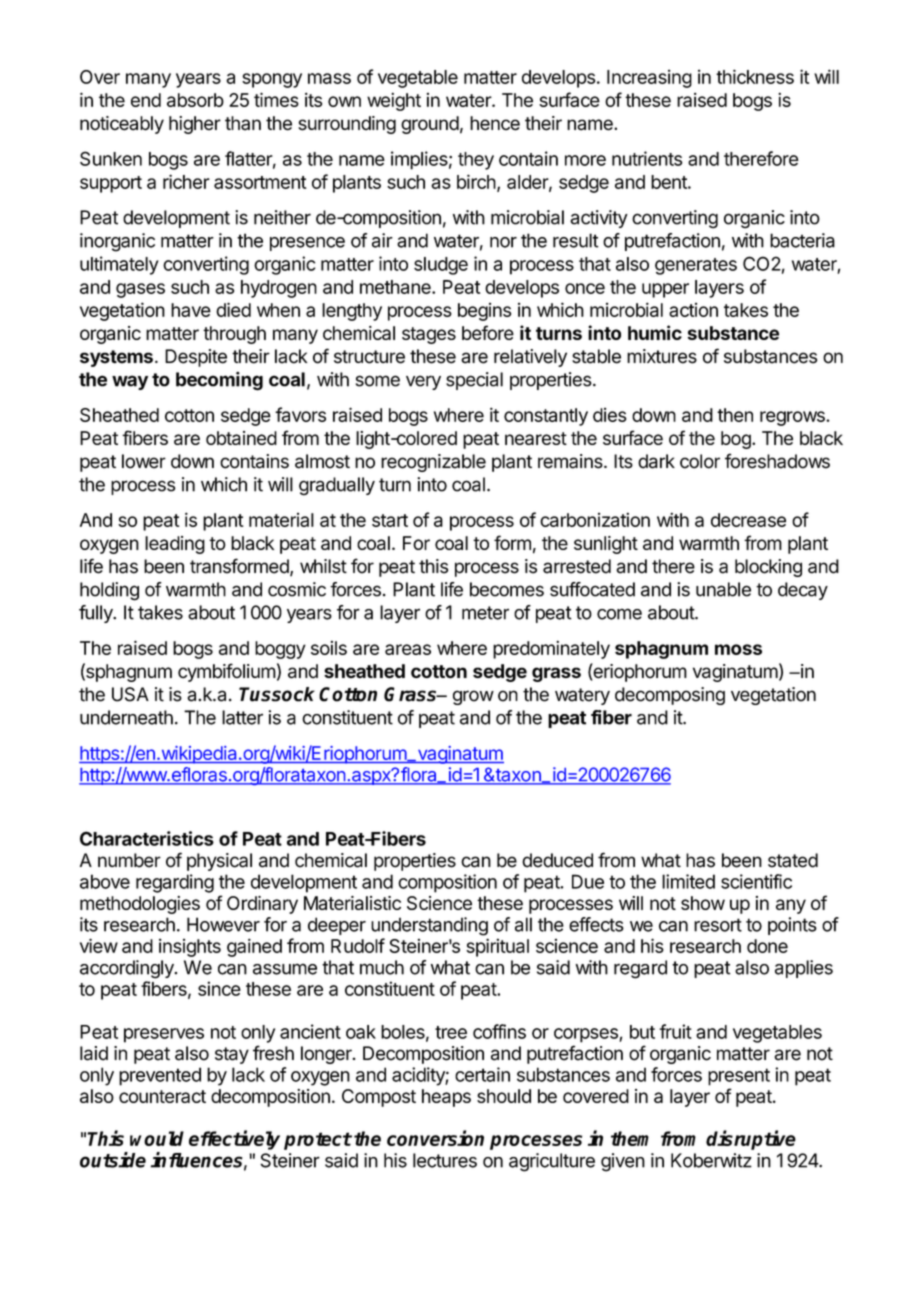  Describe the element at coordinates (430, 125) in the document. I see `ground` at that location.
